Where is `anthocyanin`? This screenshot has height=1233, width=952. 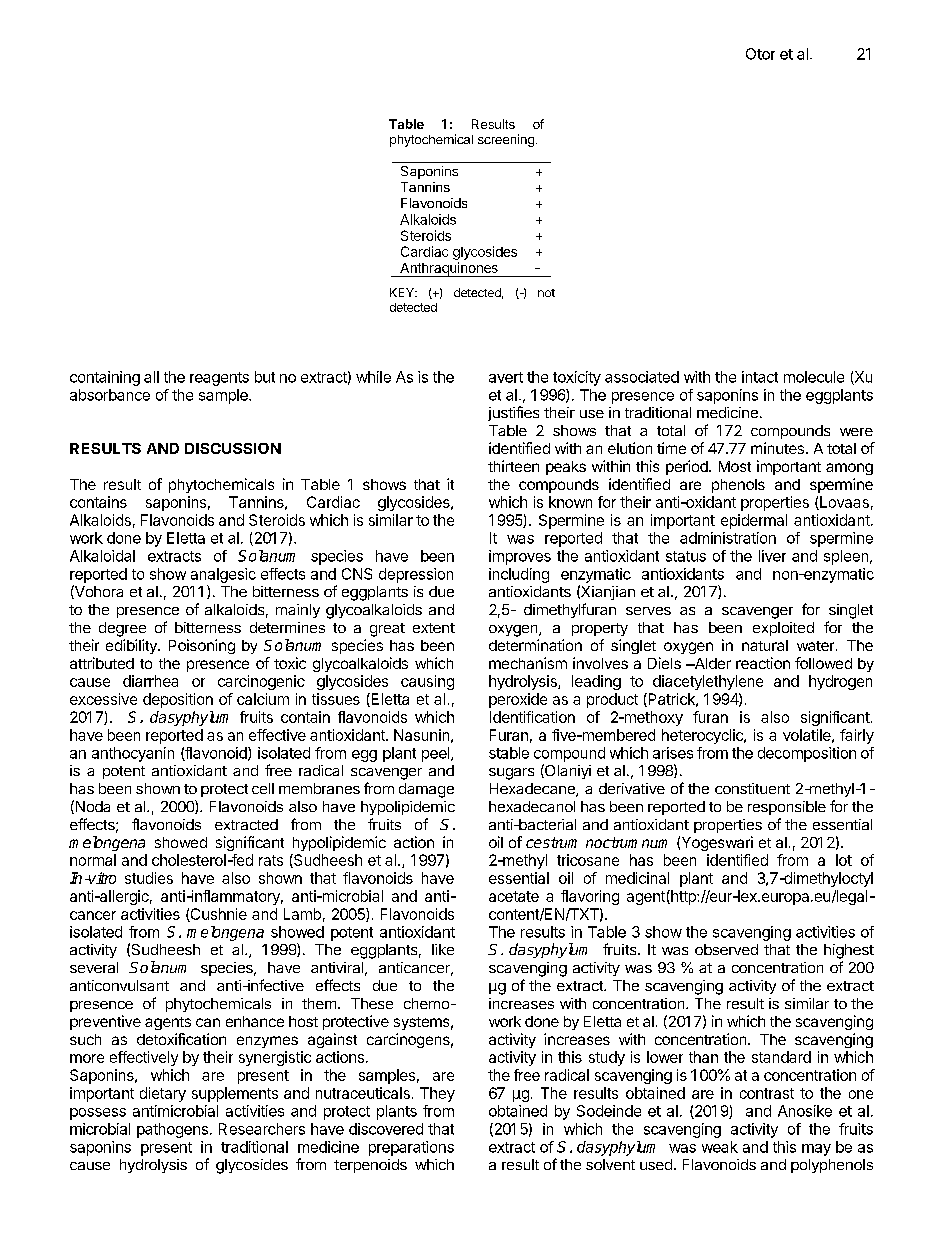 anthocyanin is located at coordinates (133, 754).
